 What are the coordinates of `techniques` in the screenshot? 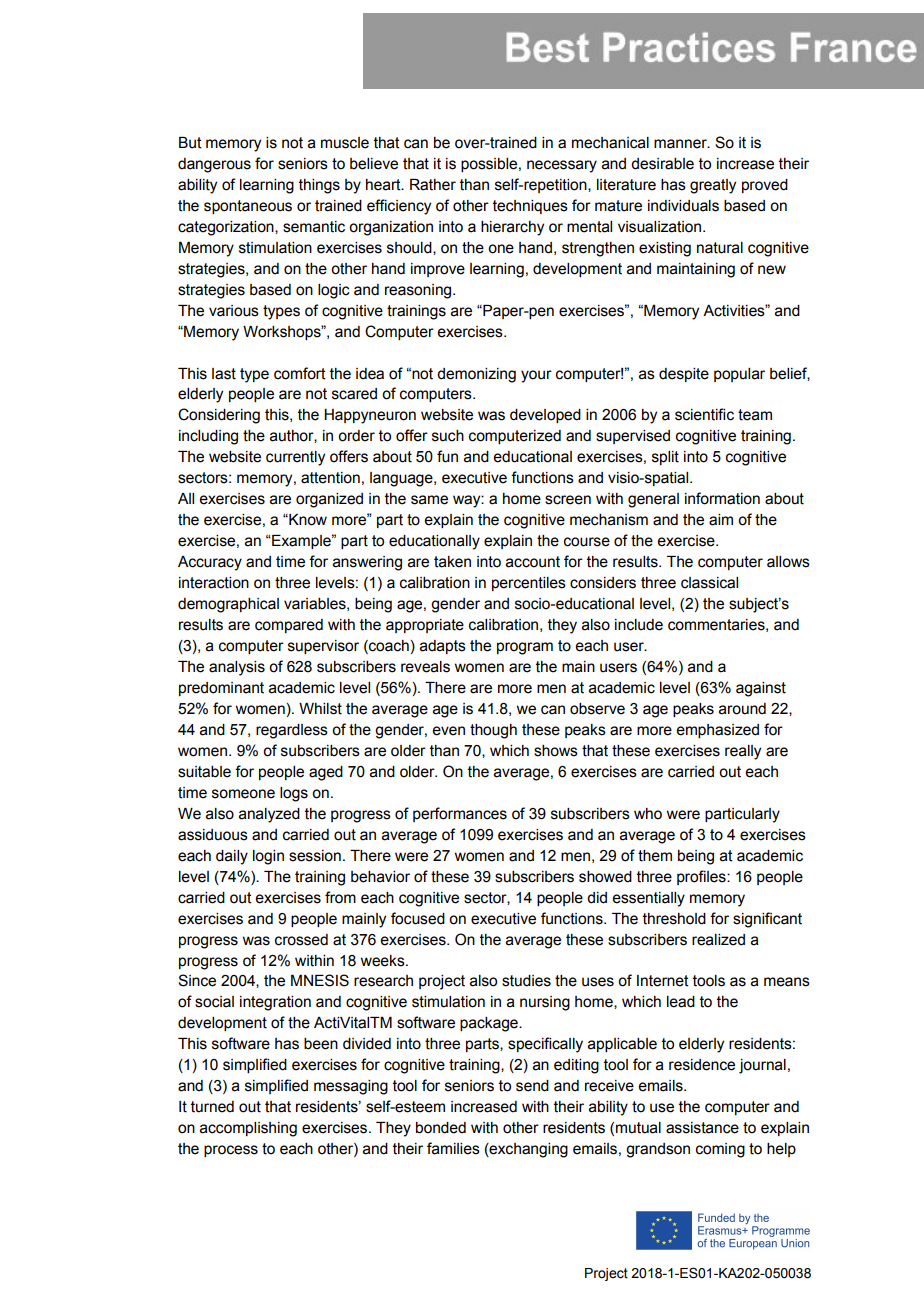 It's located at (530, 207).
